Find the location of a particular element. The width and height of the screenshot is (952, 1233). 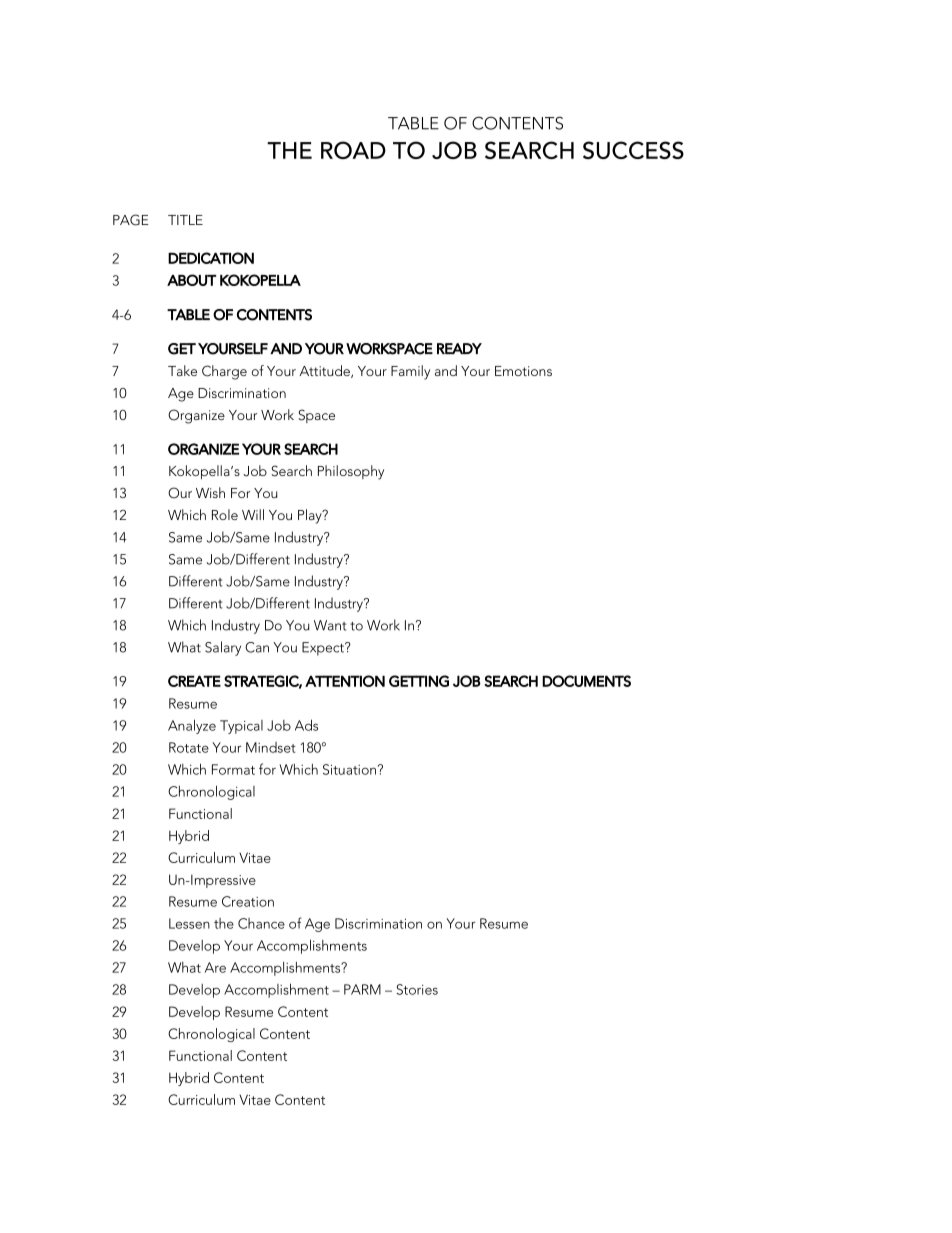

Are is located at coordinates (215, 967).
